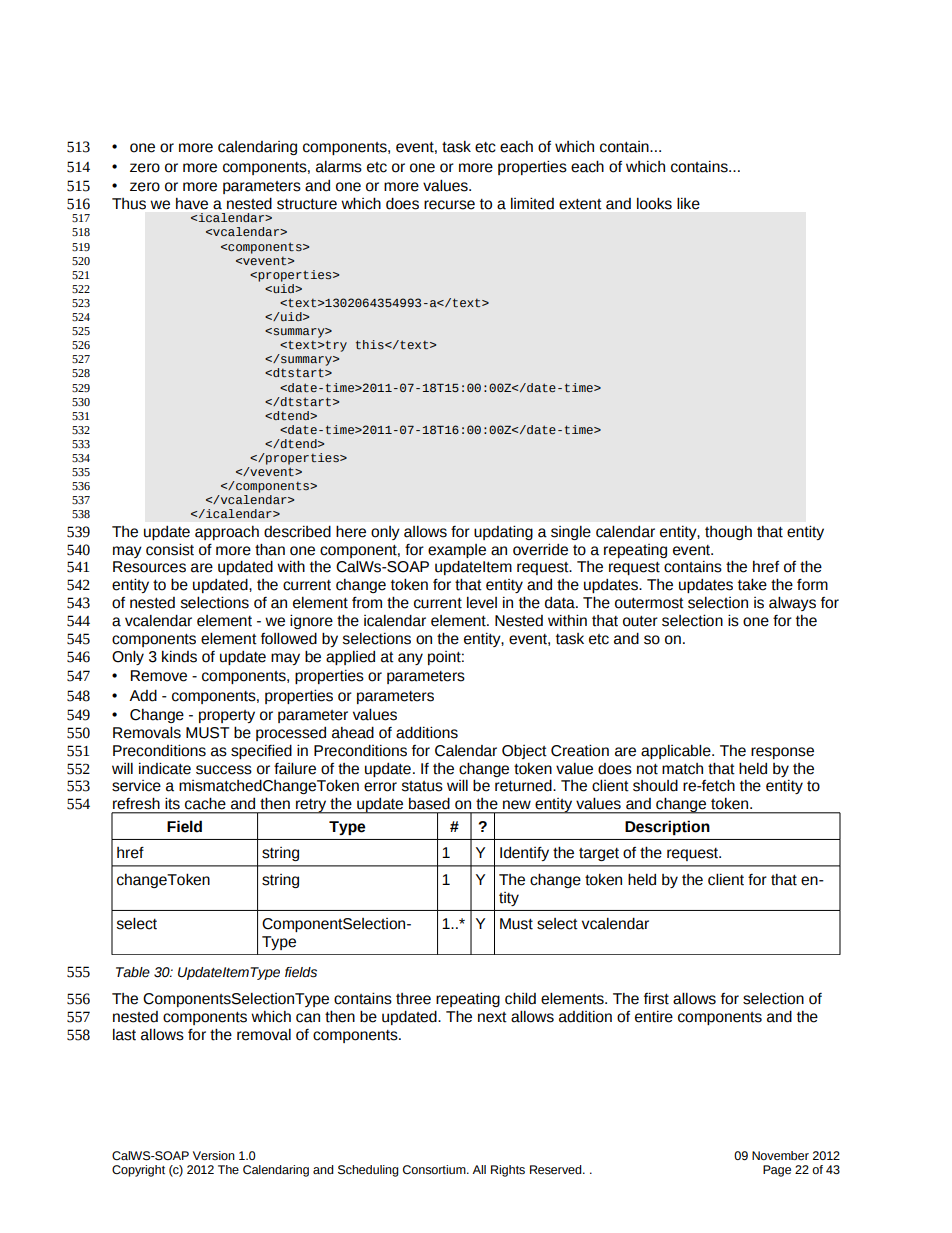 This document has height=1233, width=952. I want to click on have, so click(192, 204).
